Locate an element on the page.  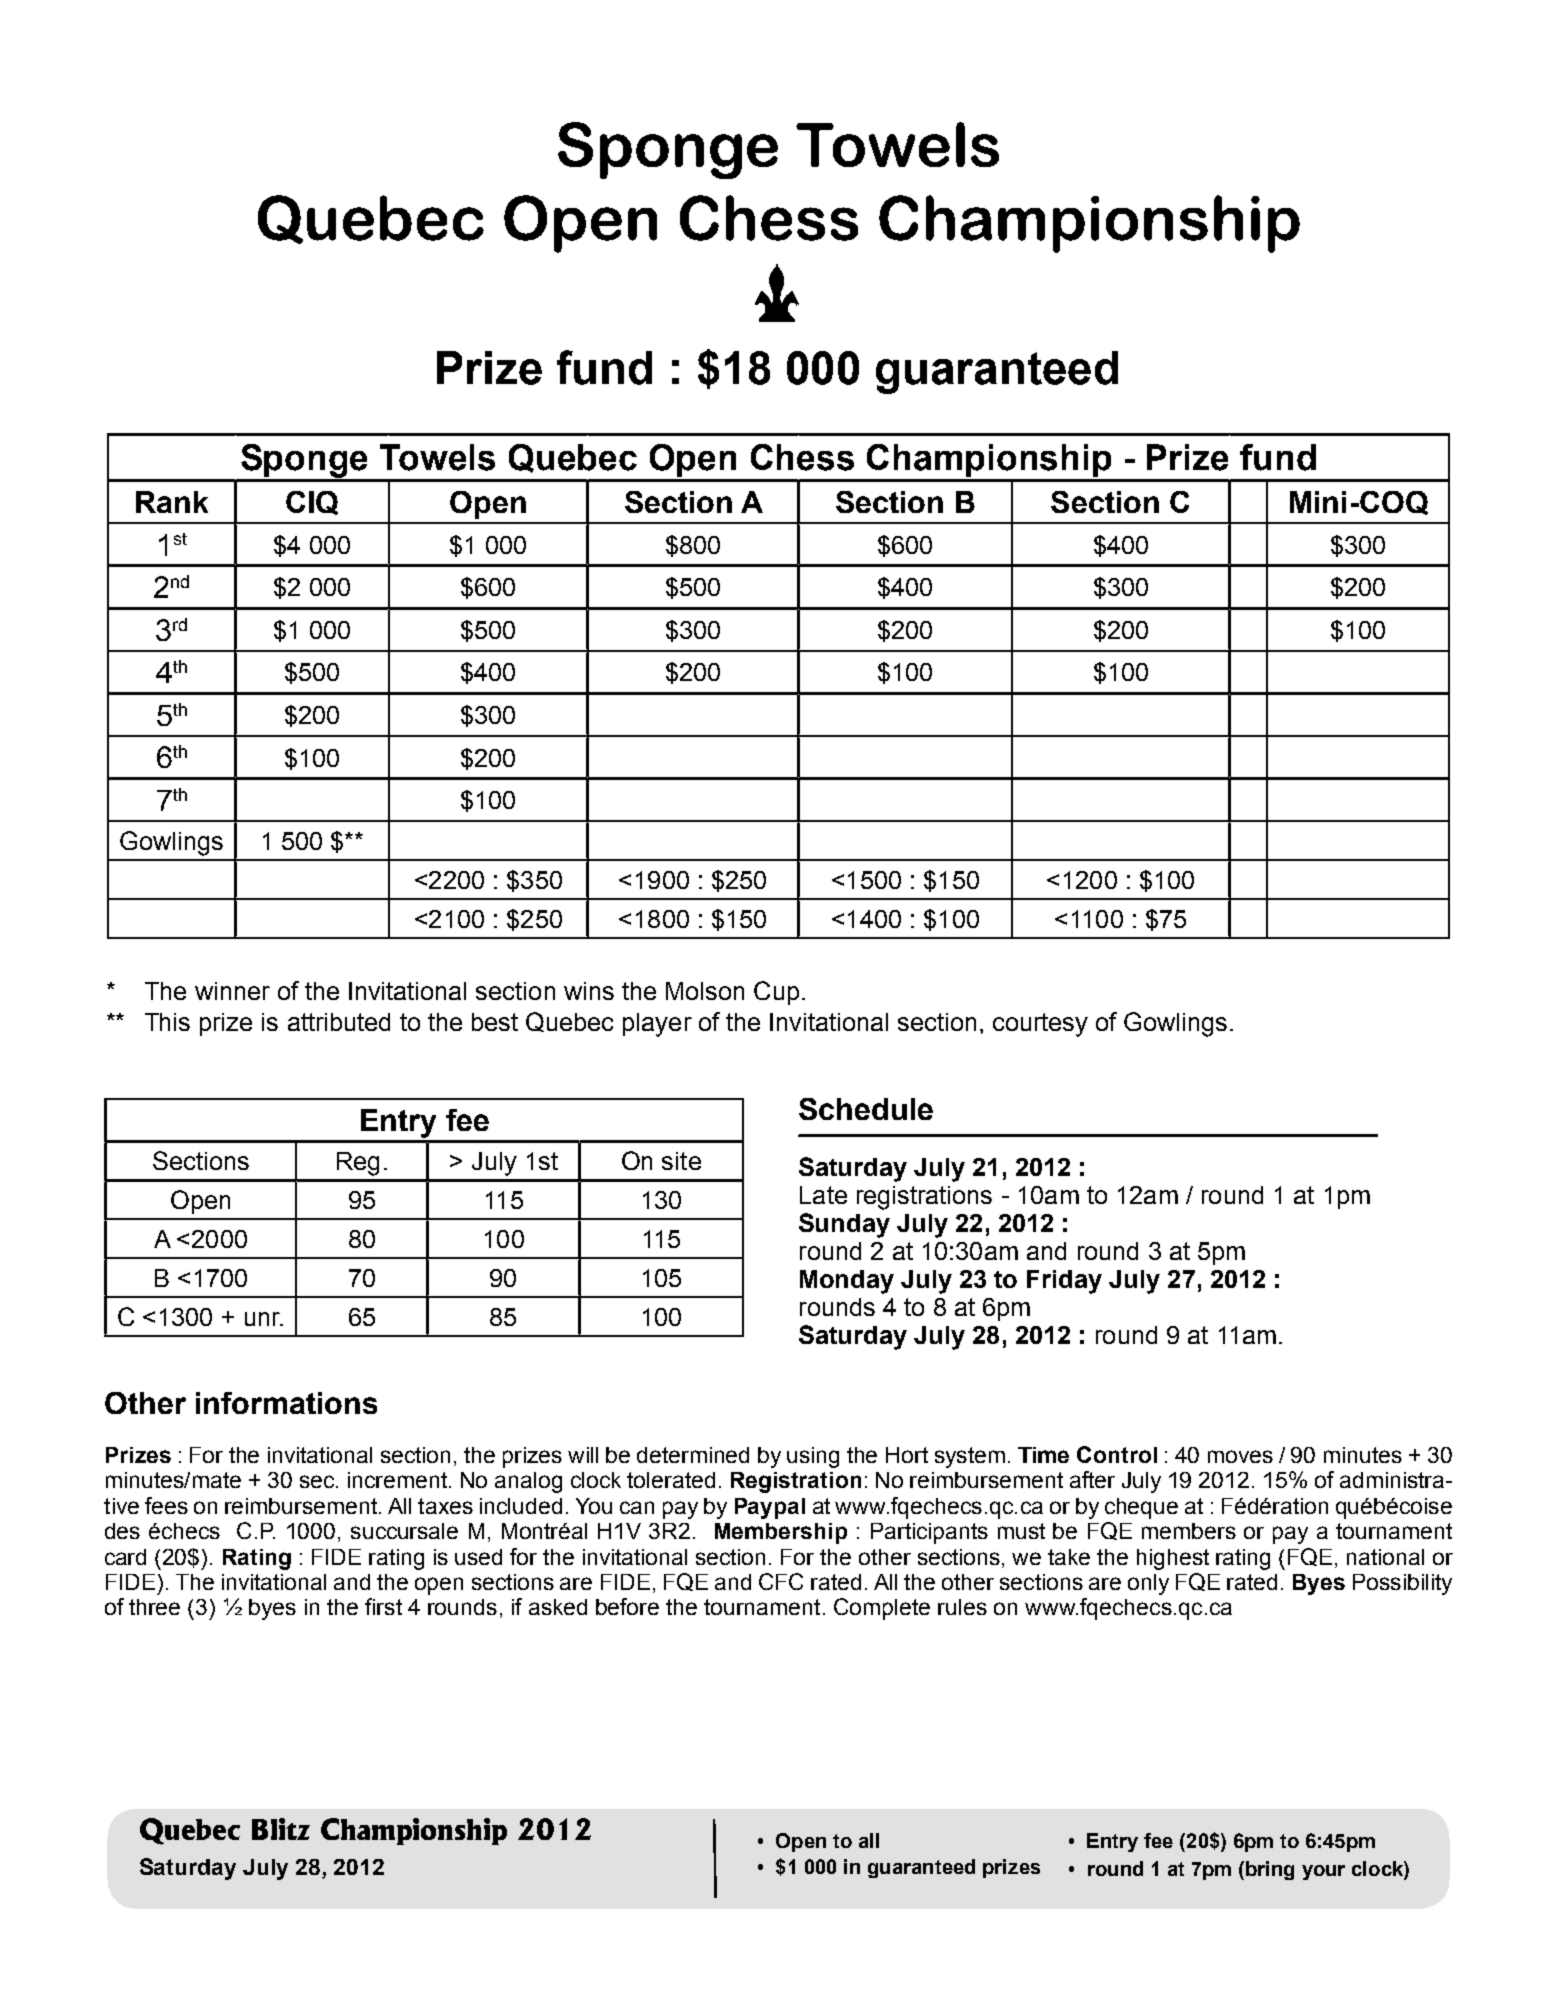
Molson is located at coordinates (705, 991).
